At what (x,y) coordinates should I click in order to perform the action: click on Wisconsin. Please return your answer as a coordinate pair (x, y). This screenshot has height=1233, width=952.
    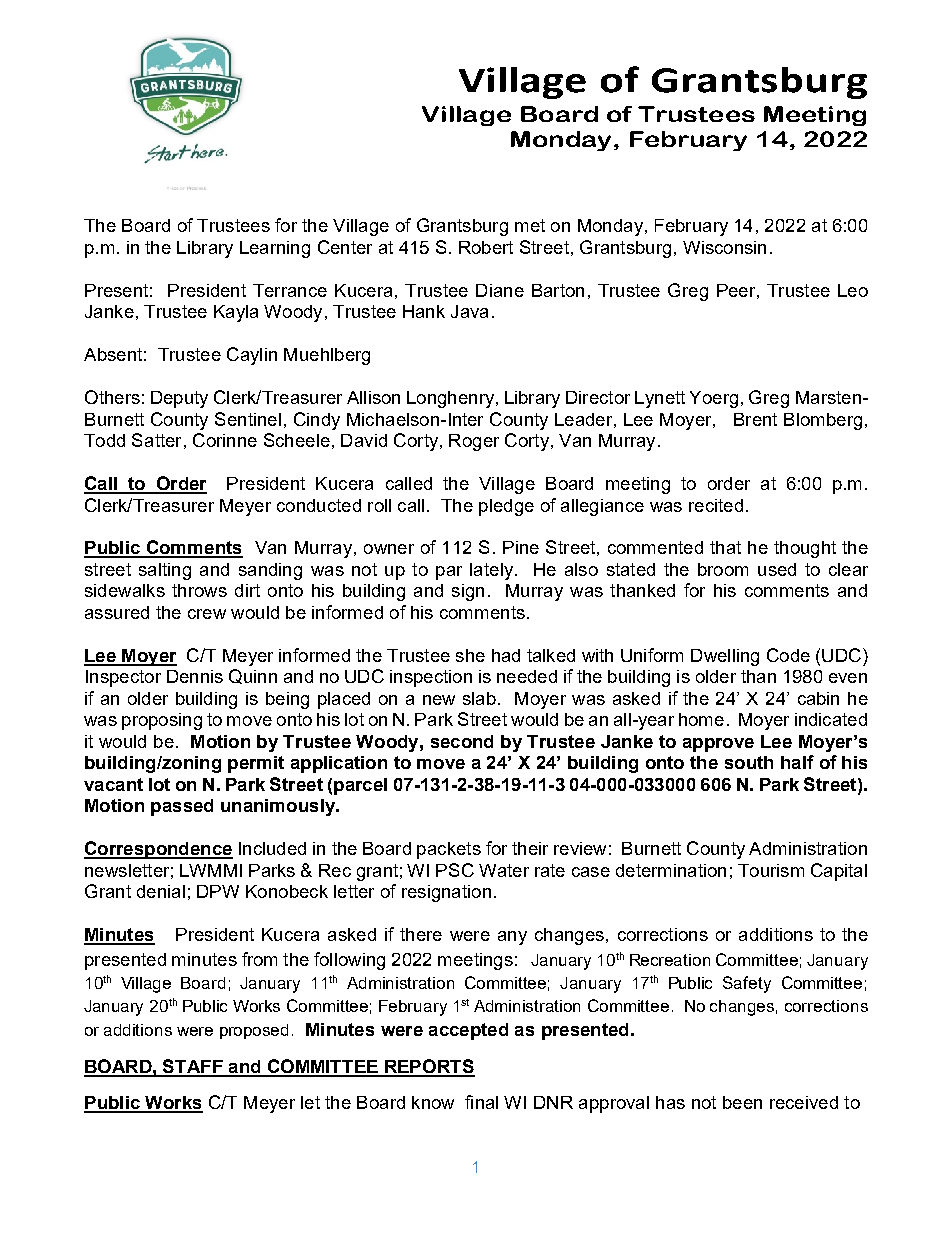
    Looking at the image, I should click on (724, 247).
